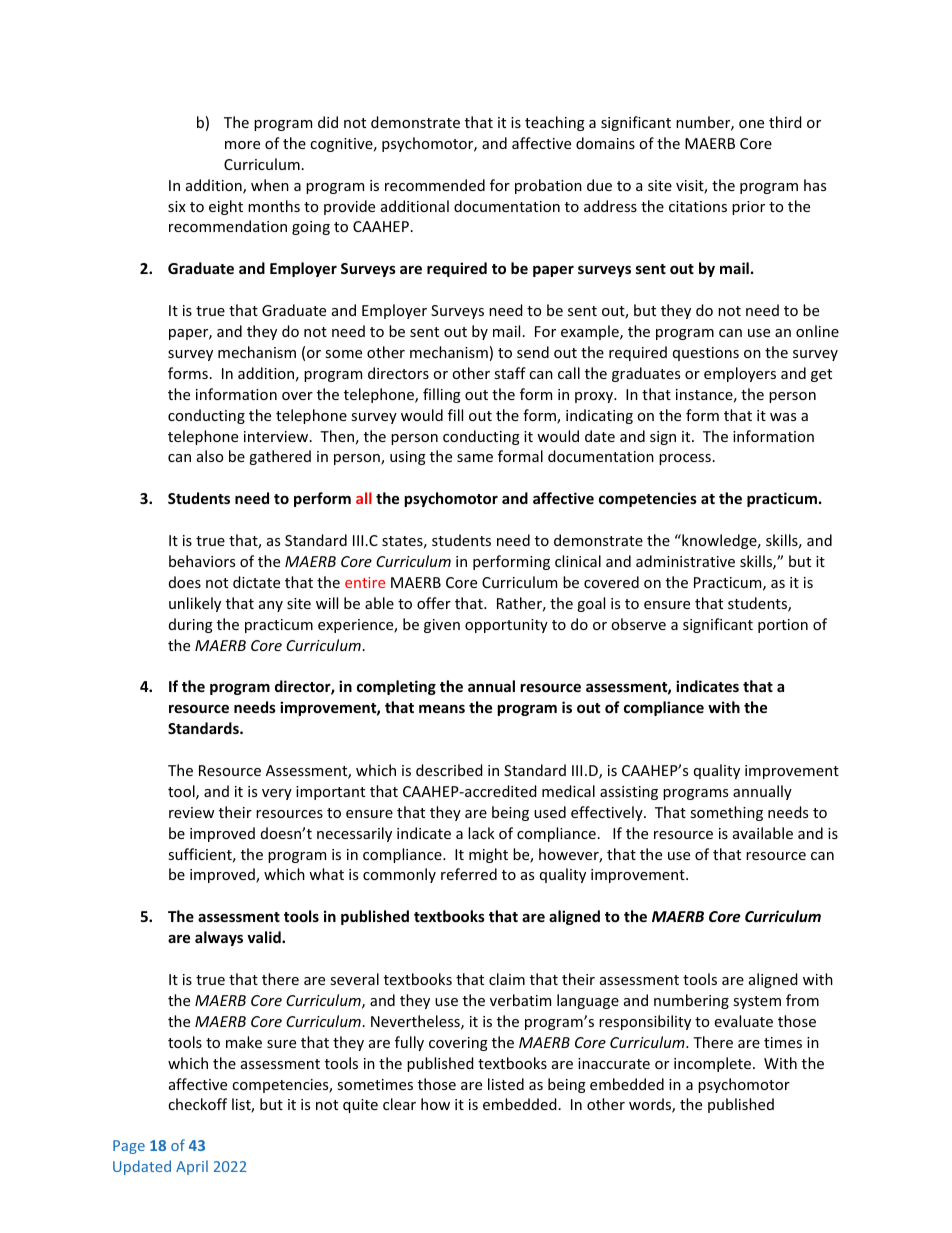 This screenshot has width=952, height=1233. Describe the element at coordinates (757, 1002) in the screenshot. I see `system` at that location.
